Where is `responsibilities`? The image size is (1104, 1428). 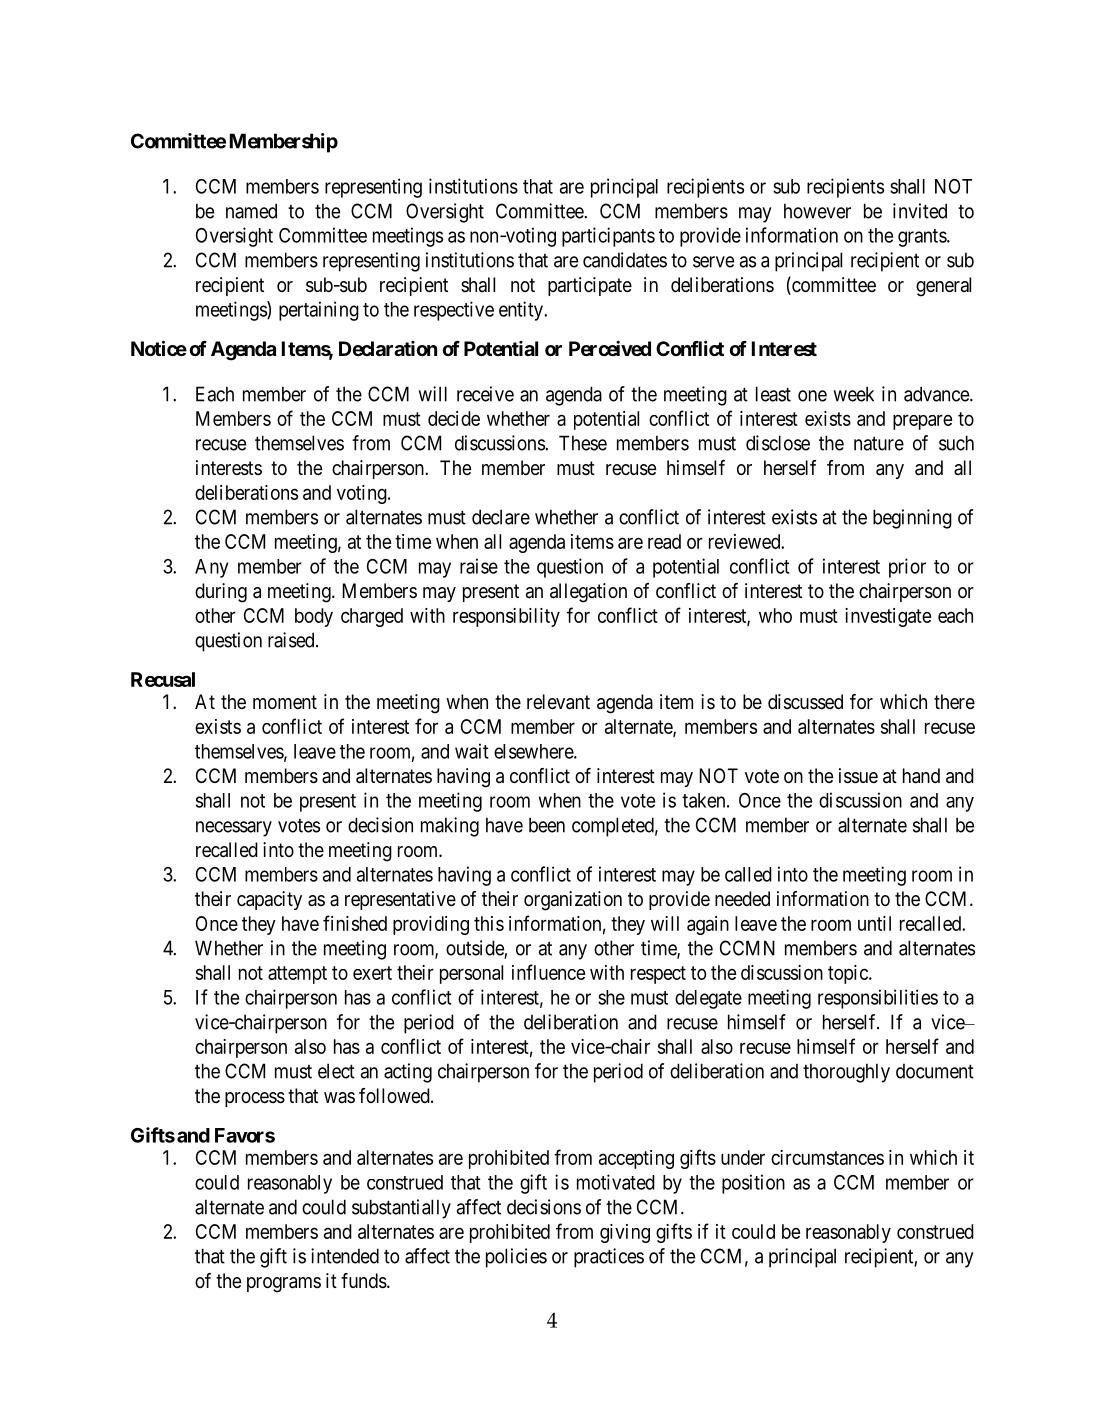 responsibilities is located at coordinates (878, 999).
